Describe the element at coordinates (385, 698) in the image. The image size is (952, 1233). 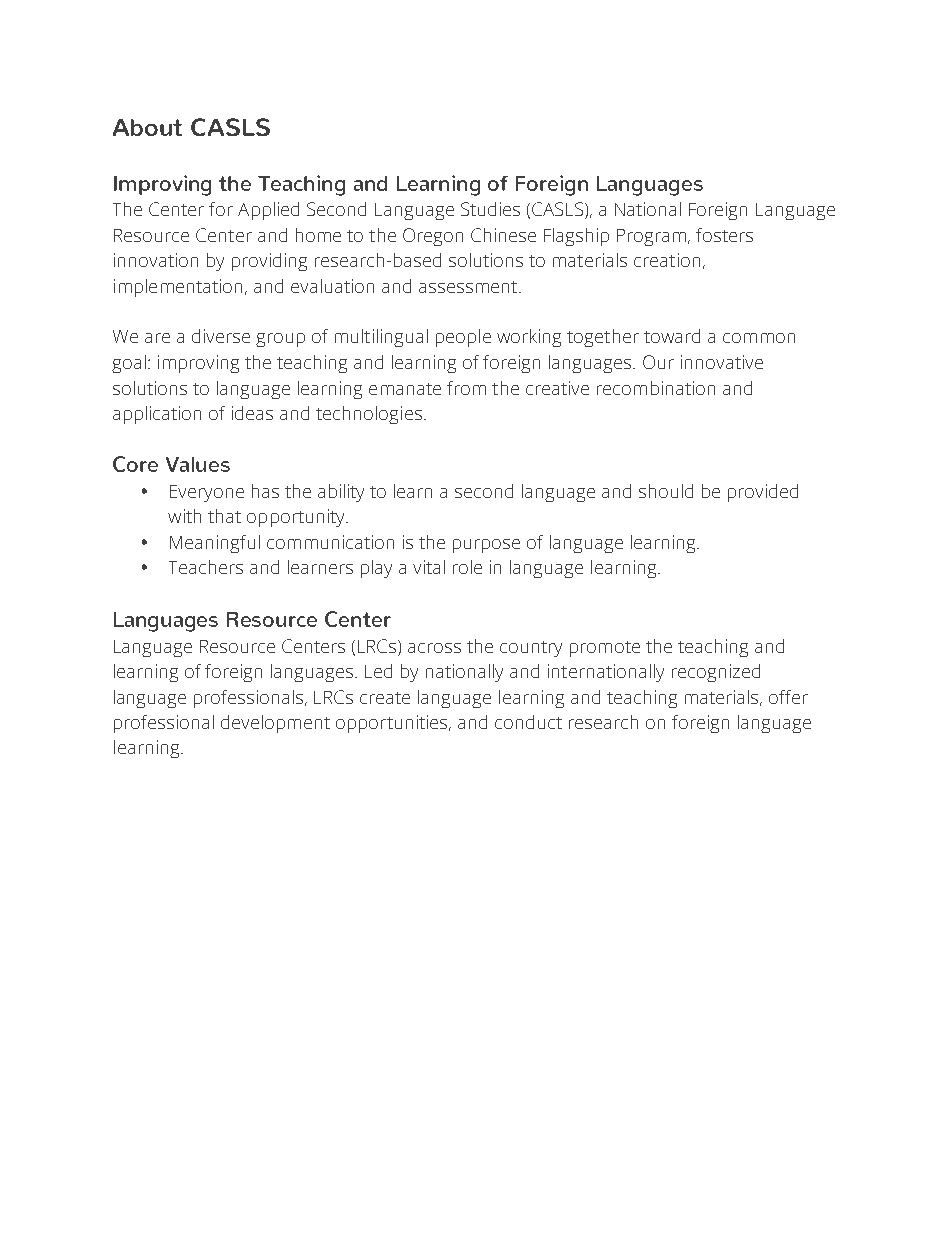
I see `create` at that location.
